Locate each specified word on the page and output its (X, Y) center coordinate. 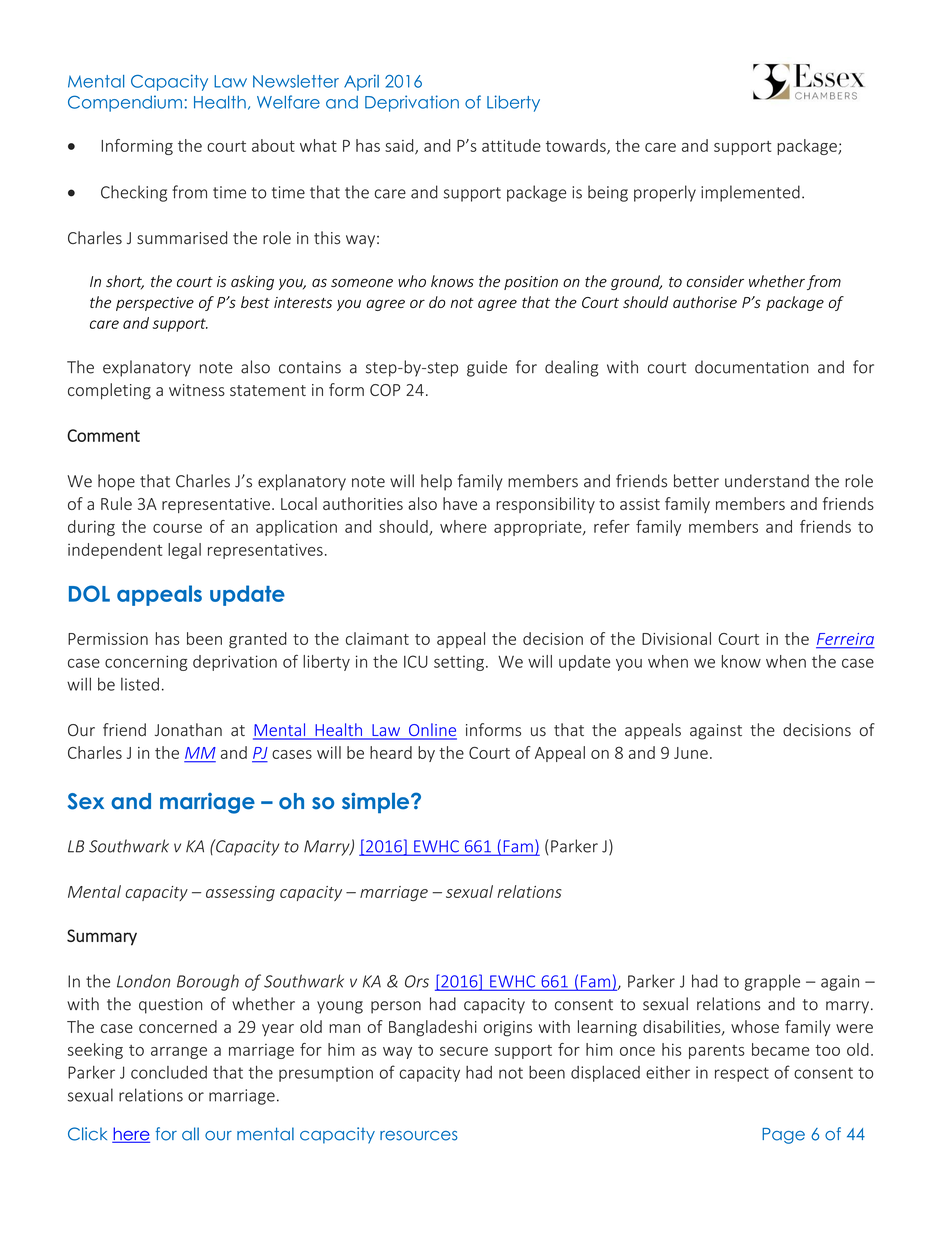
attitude (511, 145)
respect (742, 1074)
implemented (750, 193)
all (190, 1134)
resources (419, 1136)
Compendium (125, 103)
